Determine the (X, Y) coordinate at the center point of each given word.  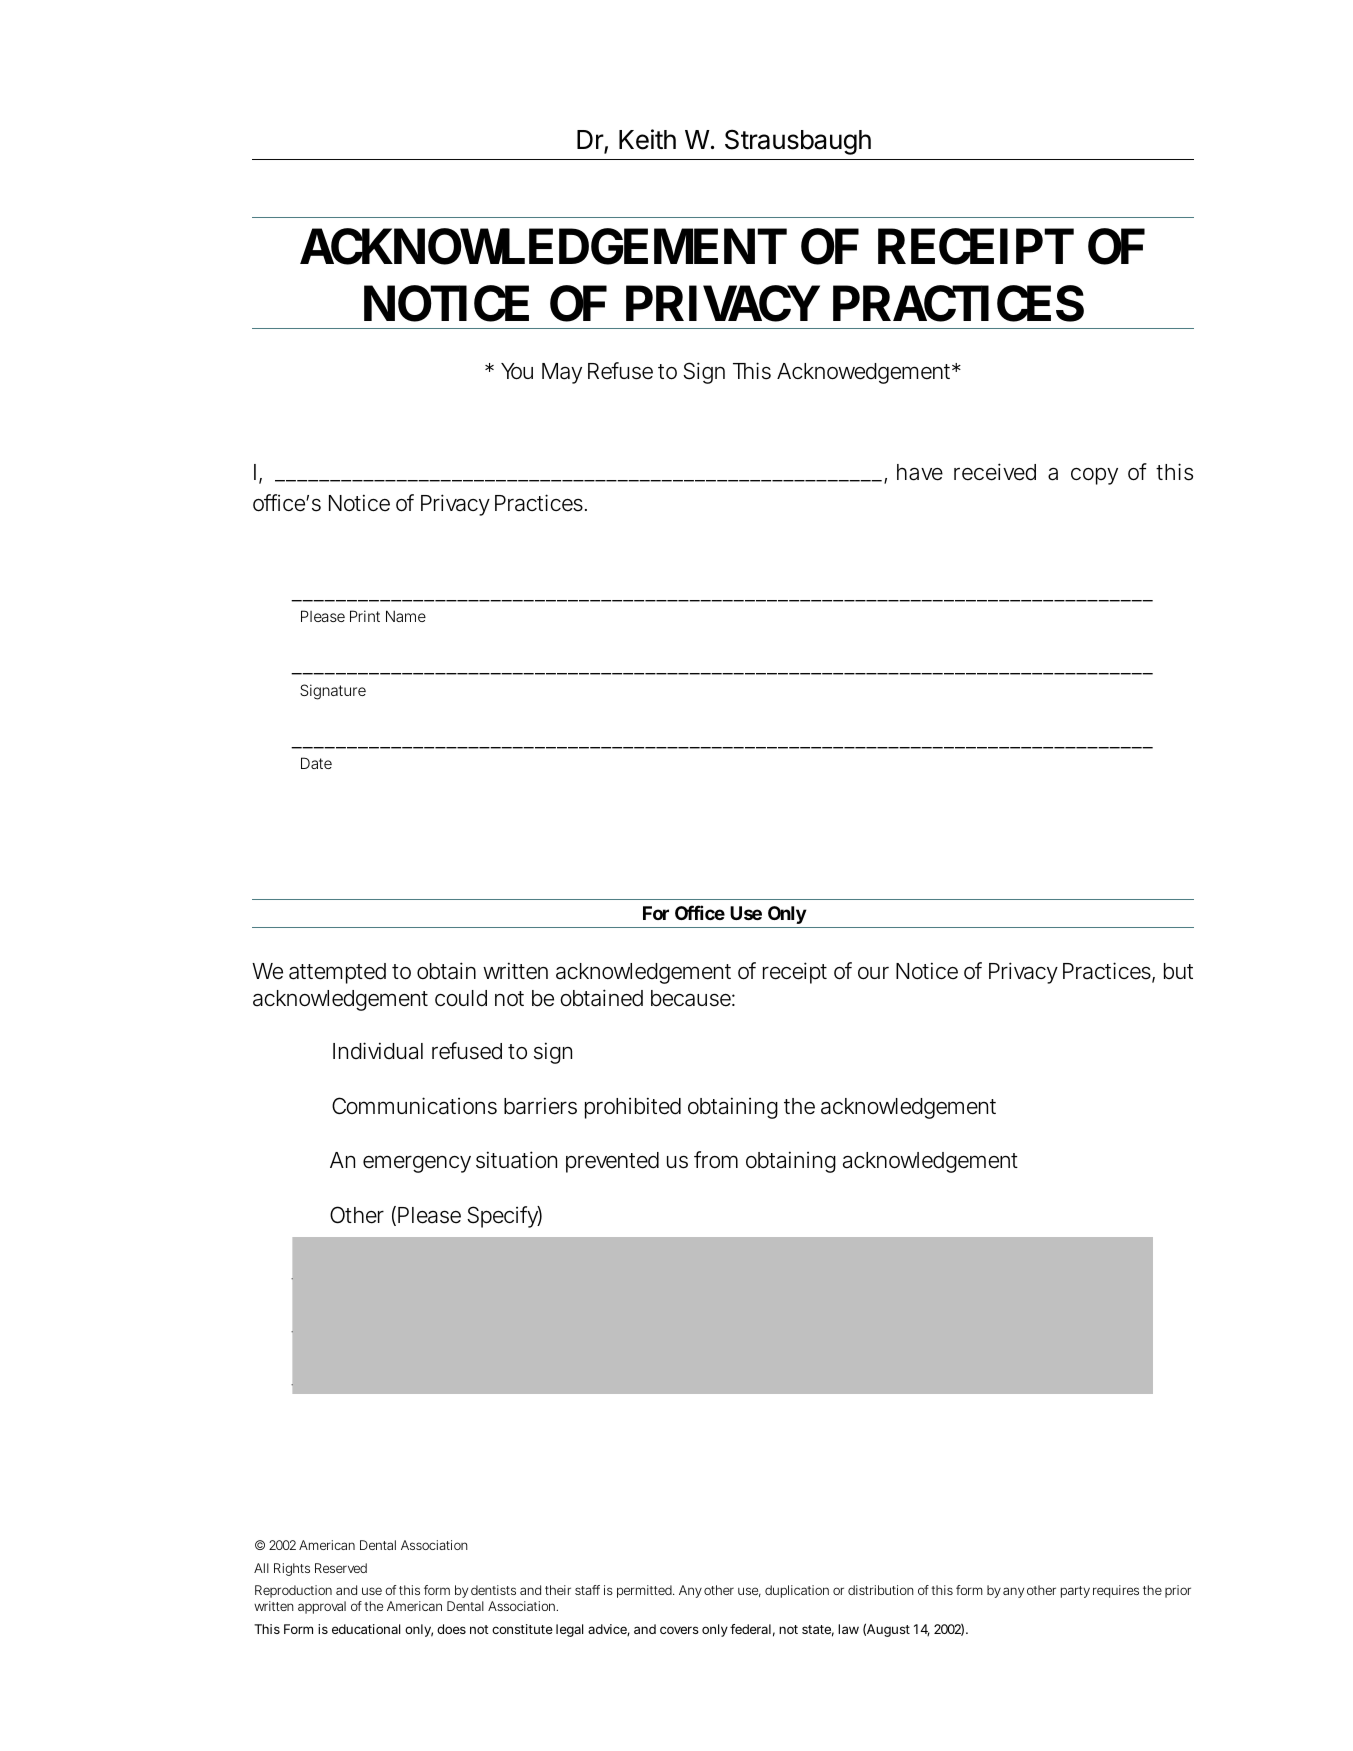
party (1075, 1592)
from (716, 1160)
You (517, 371)
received (995, 472)
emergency (417, 1164)
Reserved (341, 1568)
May (562, 373)
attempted (337, 973)
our (873, 973)
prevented (612, 1162)
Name (406, 616)
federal (750, 1629)
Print (365, 616)
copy (1094, 476)
